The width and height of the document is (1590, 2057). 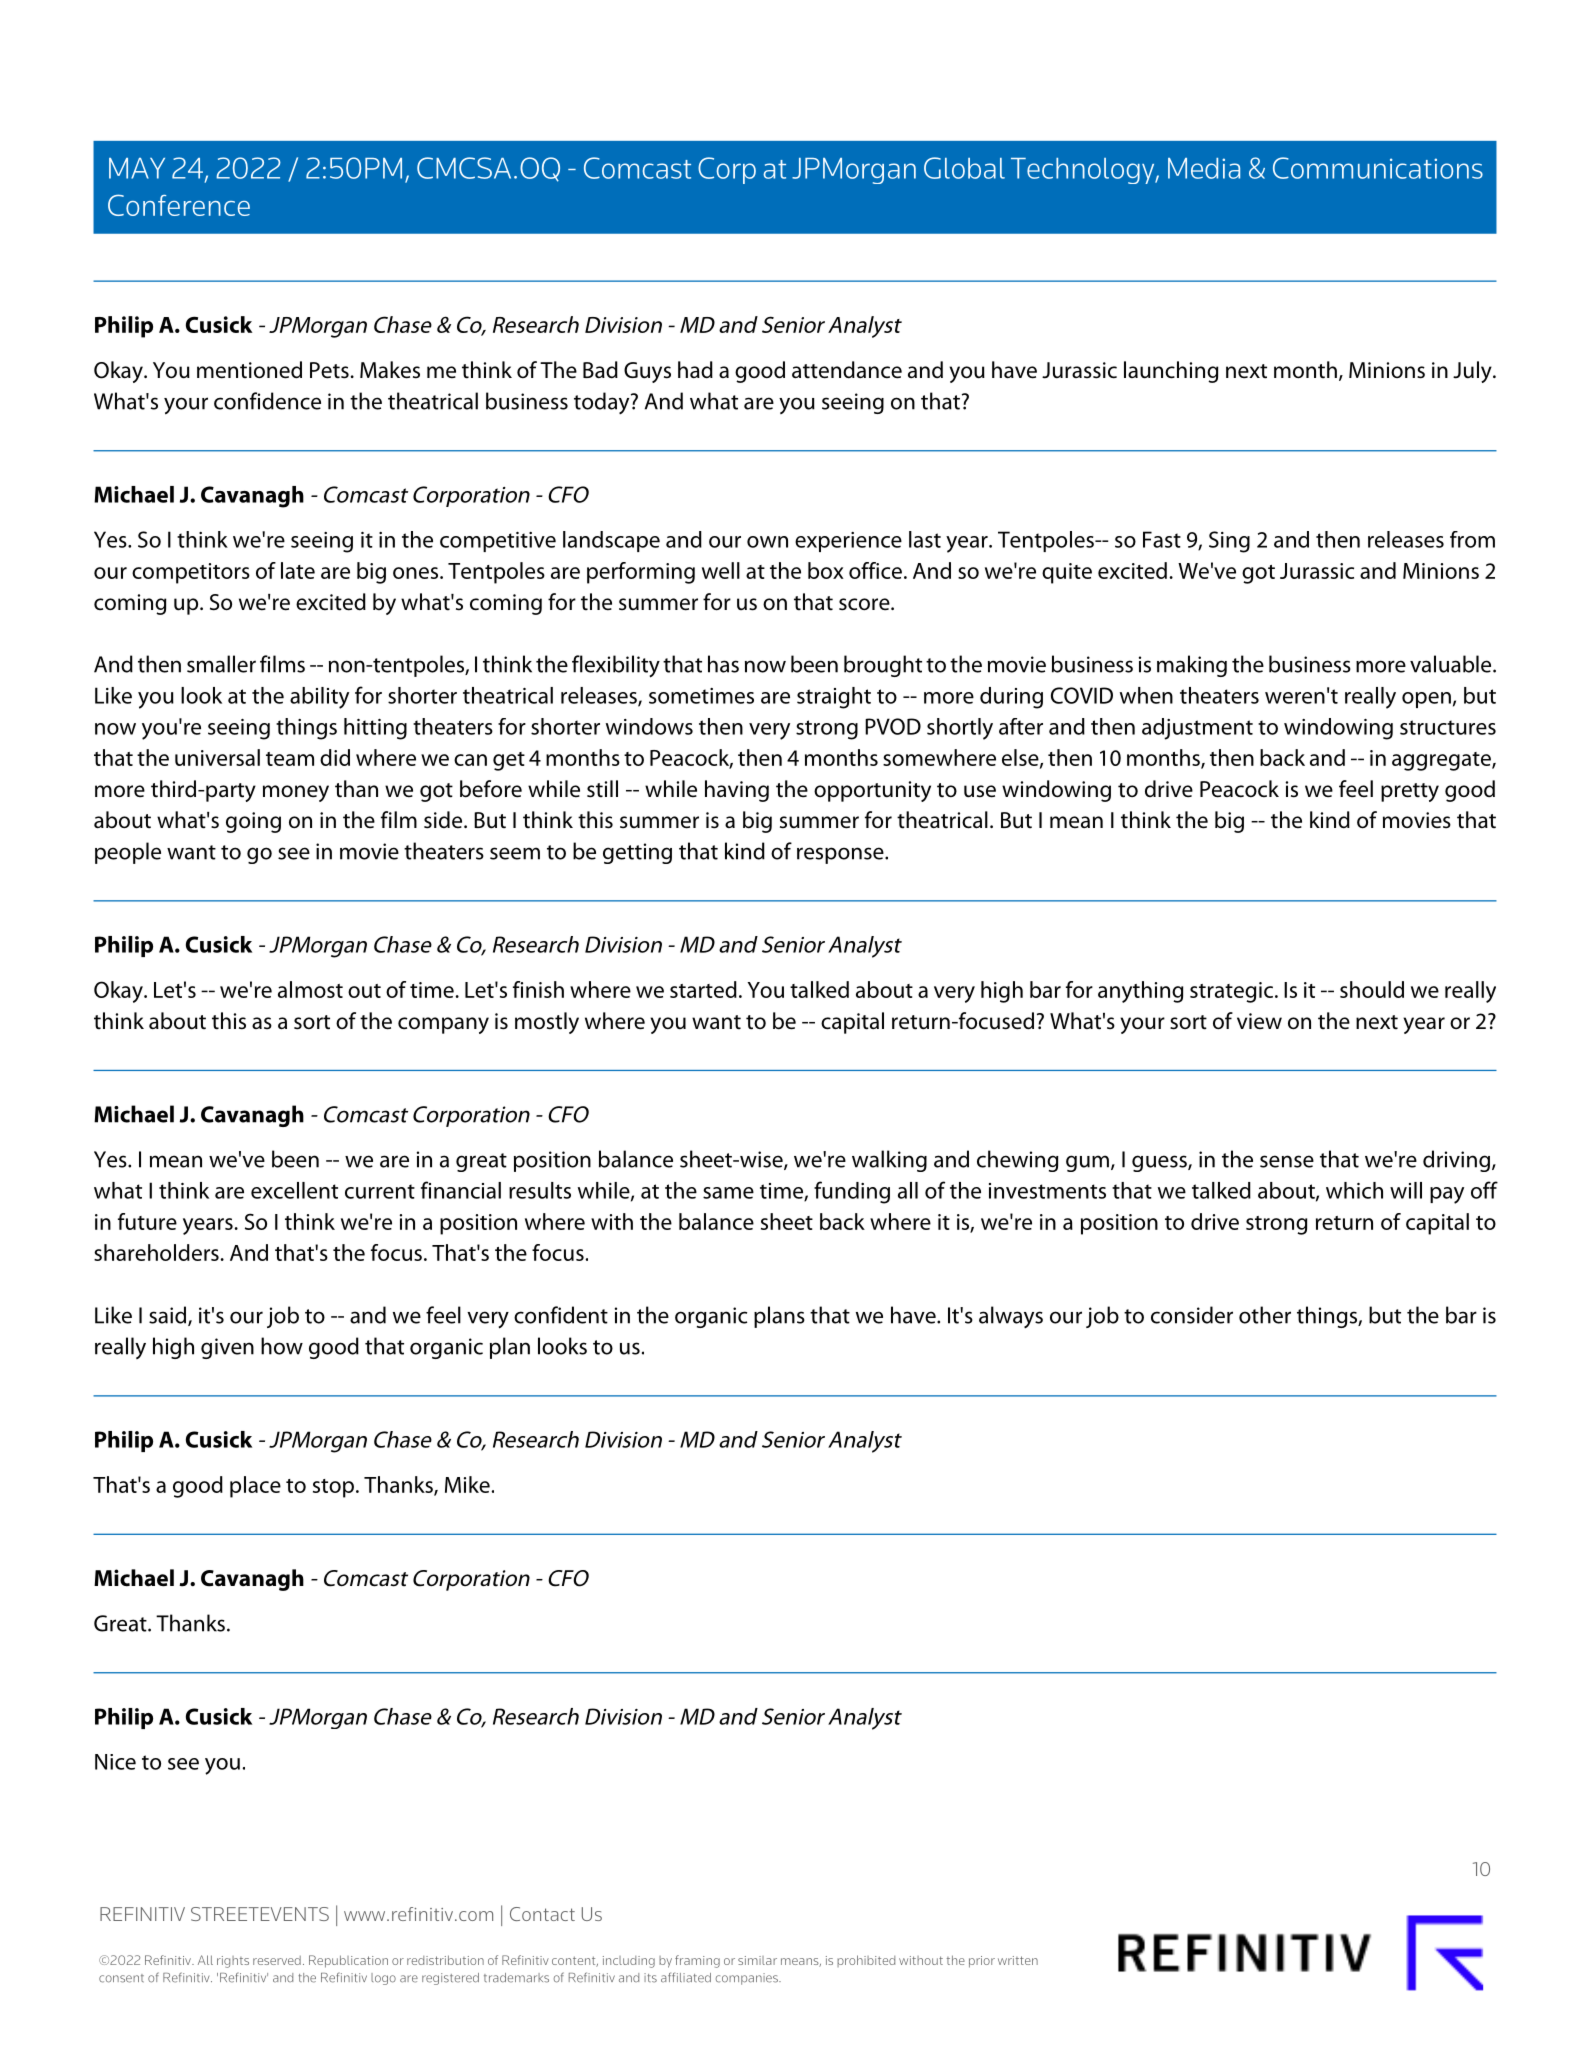 What do you see at coordinates (1259, 1021) in the document?
I see `view` at bounding box center [1259, 1021].
